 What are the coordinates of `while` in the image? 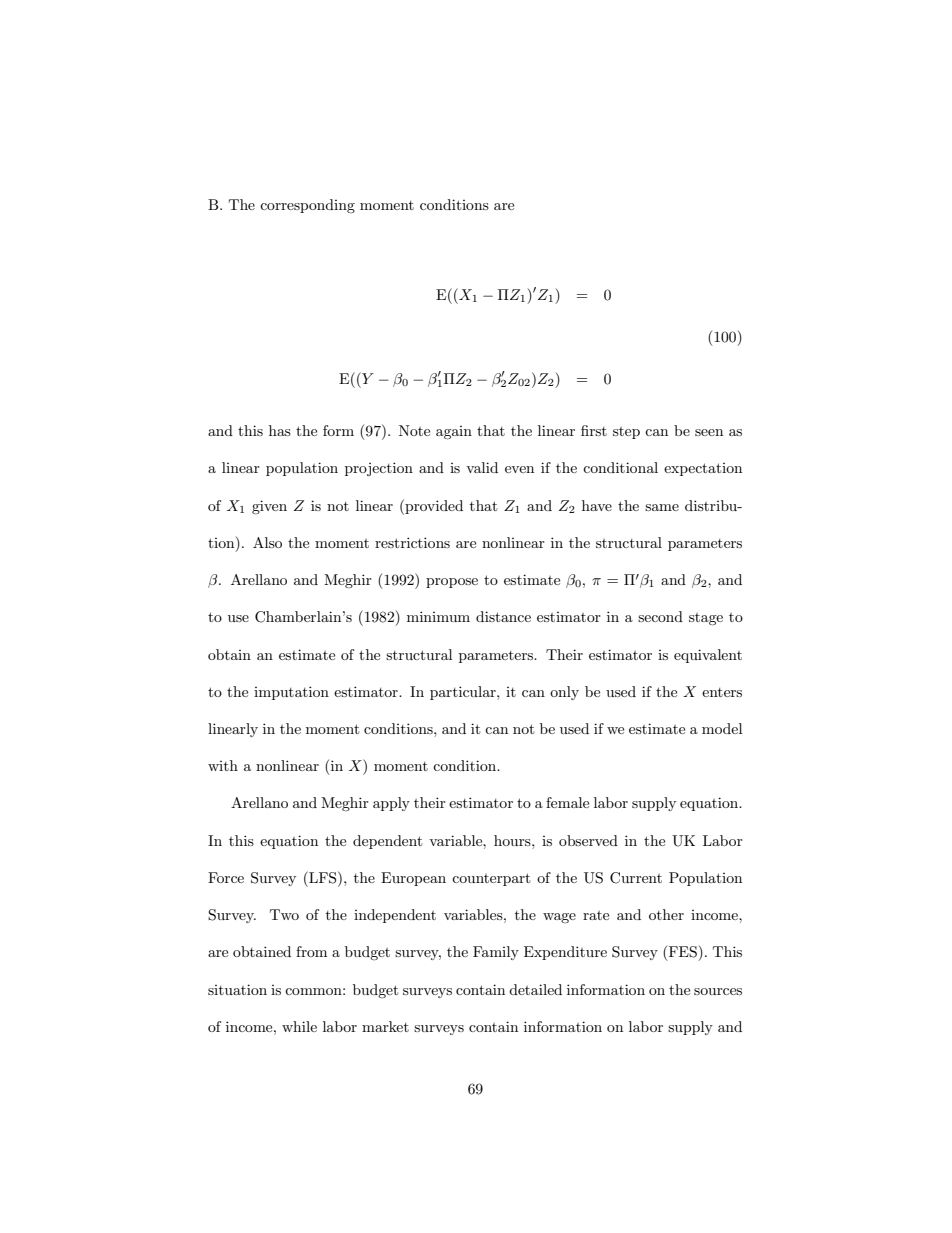 It's located at (299, 1026).
